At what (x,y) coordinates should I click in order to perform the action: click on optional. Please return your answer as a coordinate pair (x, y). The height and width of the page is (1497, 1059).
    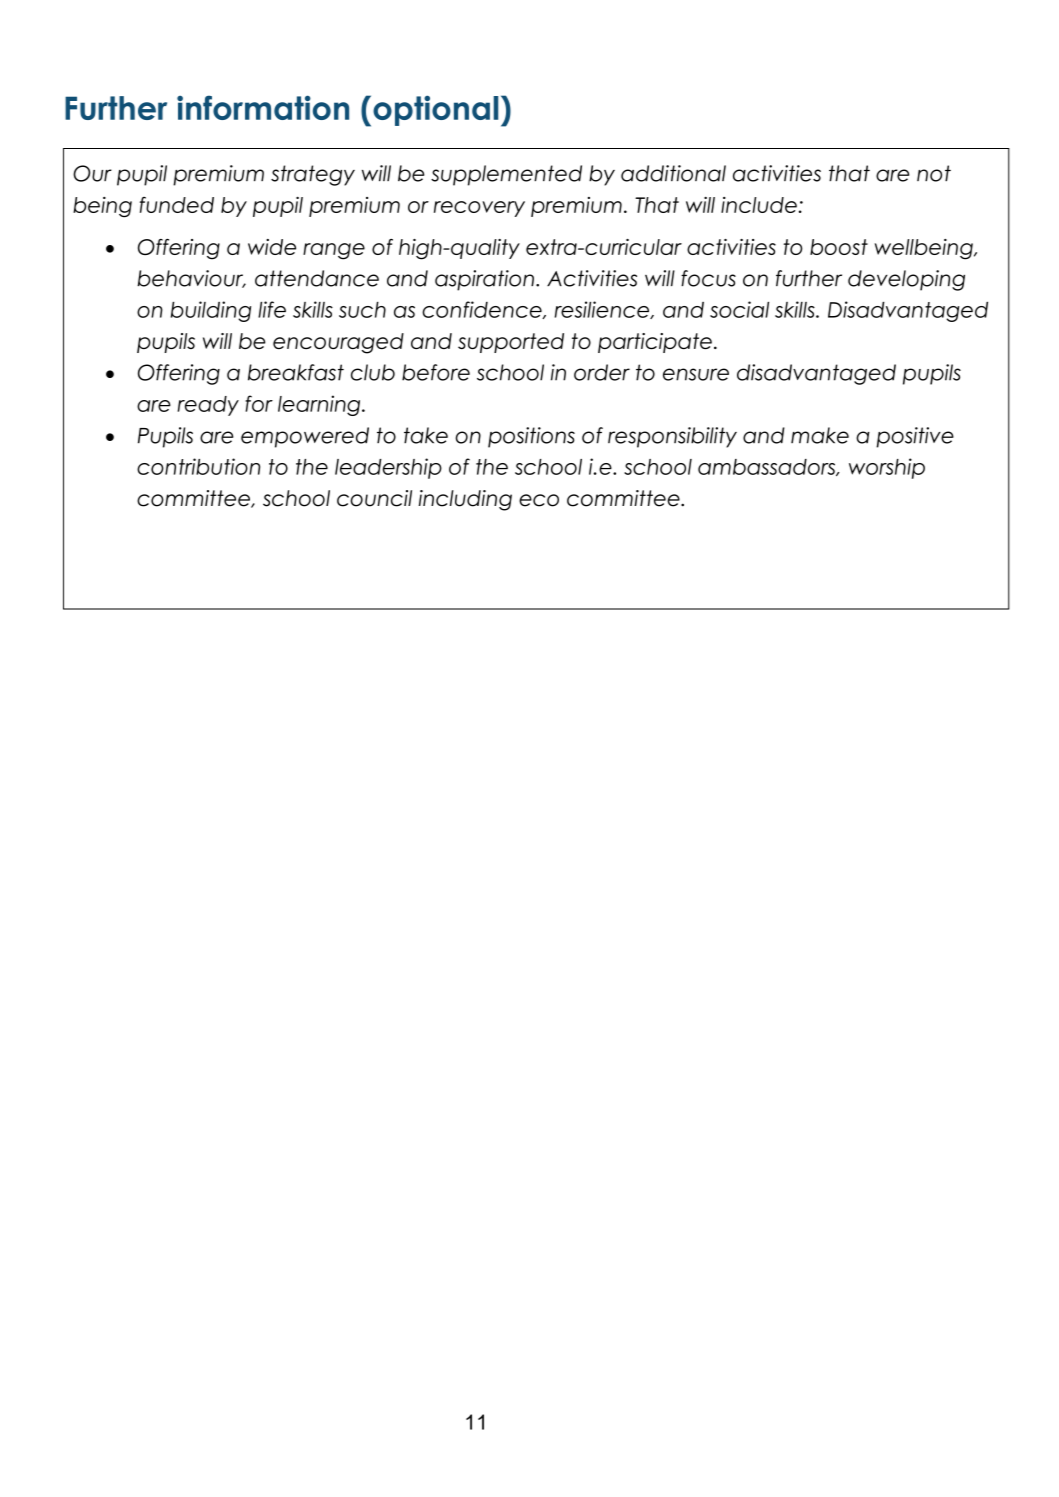
    Looking at the image, I should click on (435, 110).
